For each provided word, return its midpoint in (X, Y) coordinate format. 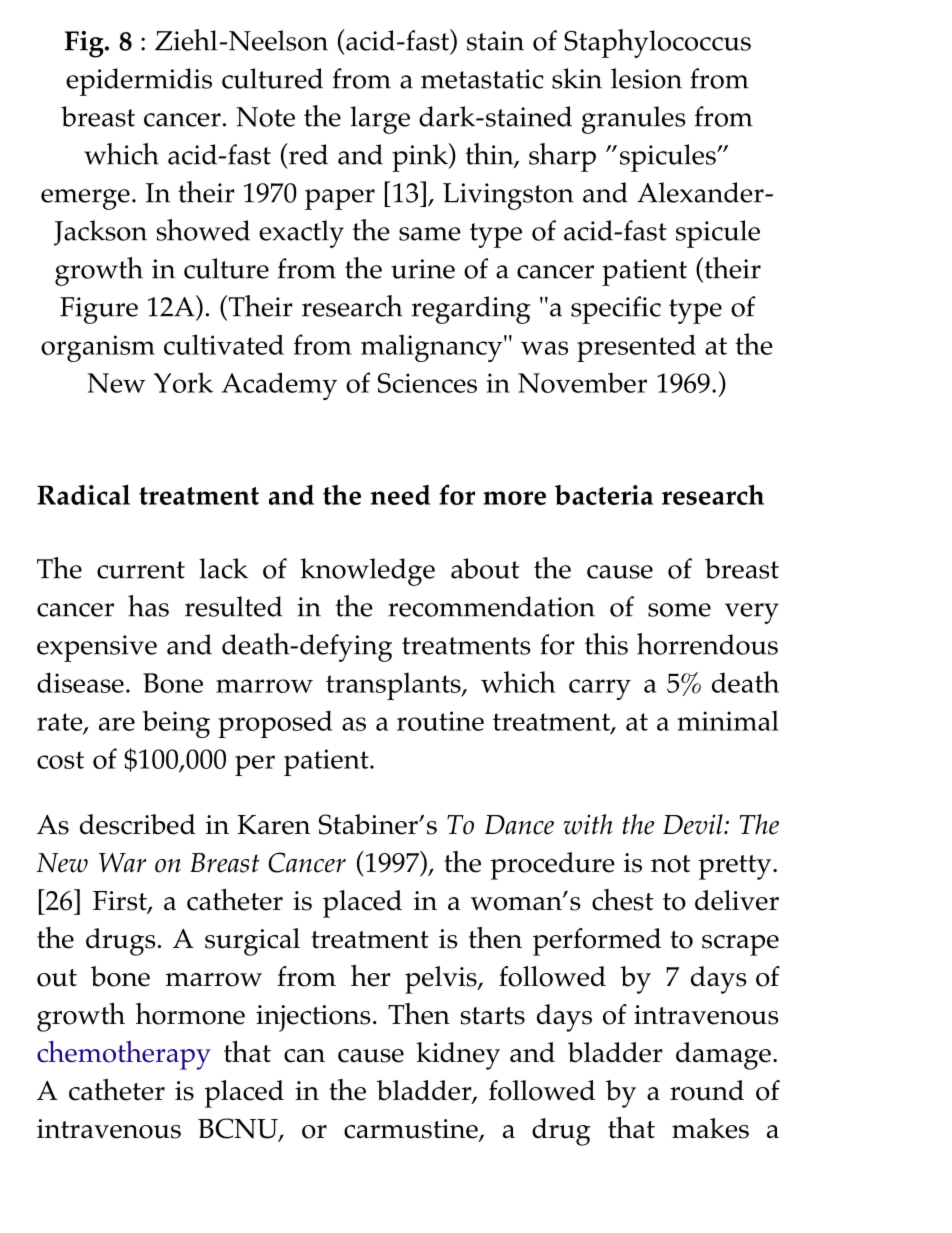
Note (265, 117)
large (380, 120)
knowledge (367, 572)
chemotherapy (124, 1055)
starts (493, 1016)
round (707, 1090)
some (679, 610)
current (141, 570)
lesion (646, 78)
